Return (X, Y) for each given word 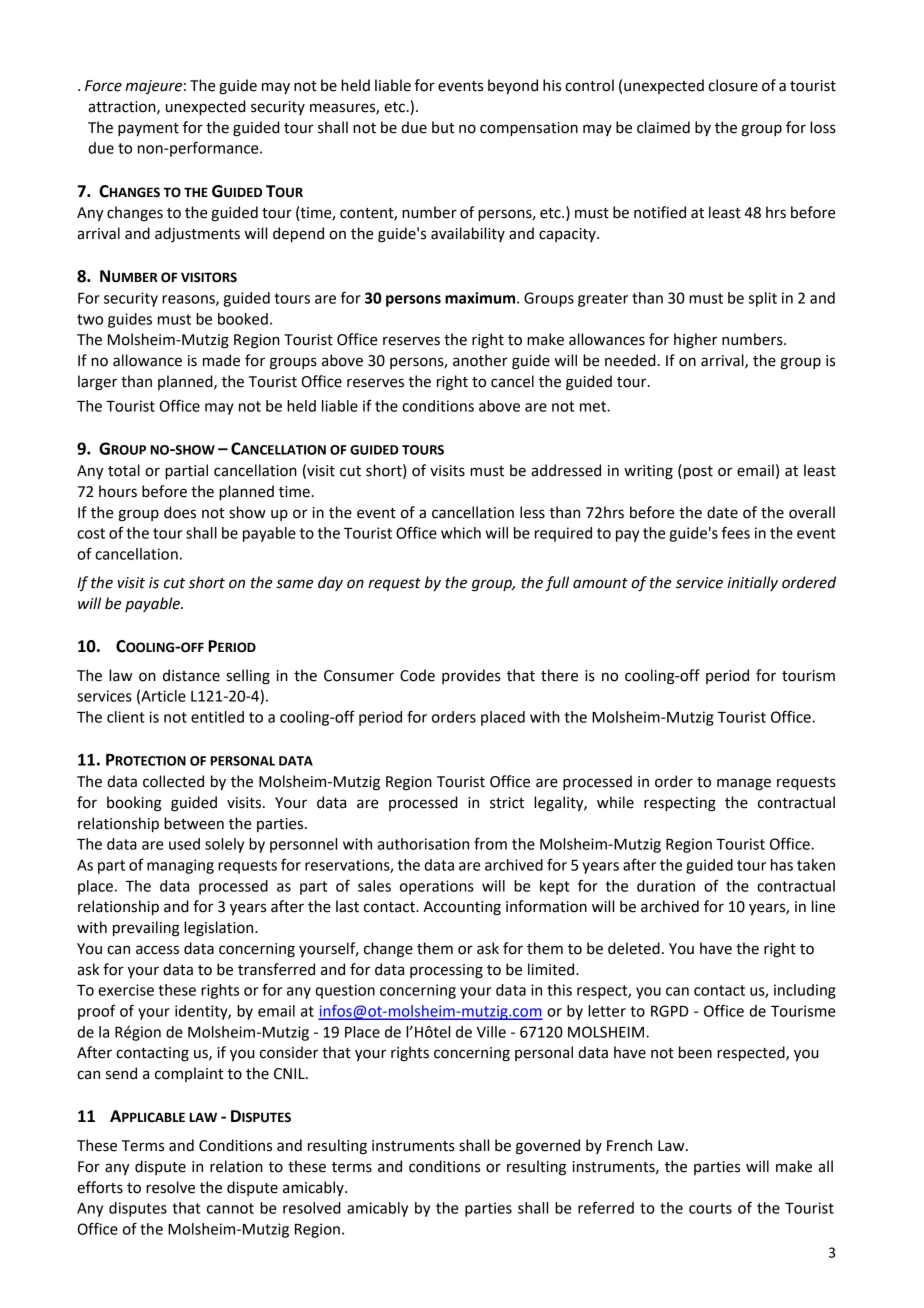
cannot (230, 1208)
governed (548, 1147)
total (124, 470)
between (194, 823)
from (490, 843)
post (698, 472)
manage (744, 784)
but (443, 127)
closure (733, 85)
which (461, 533)
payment (148, 129)
